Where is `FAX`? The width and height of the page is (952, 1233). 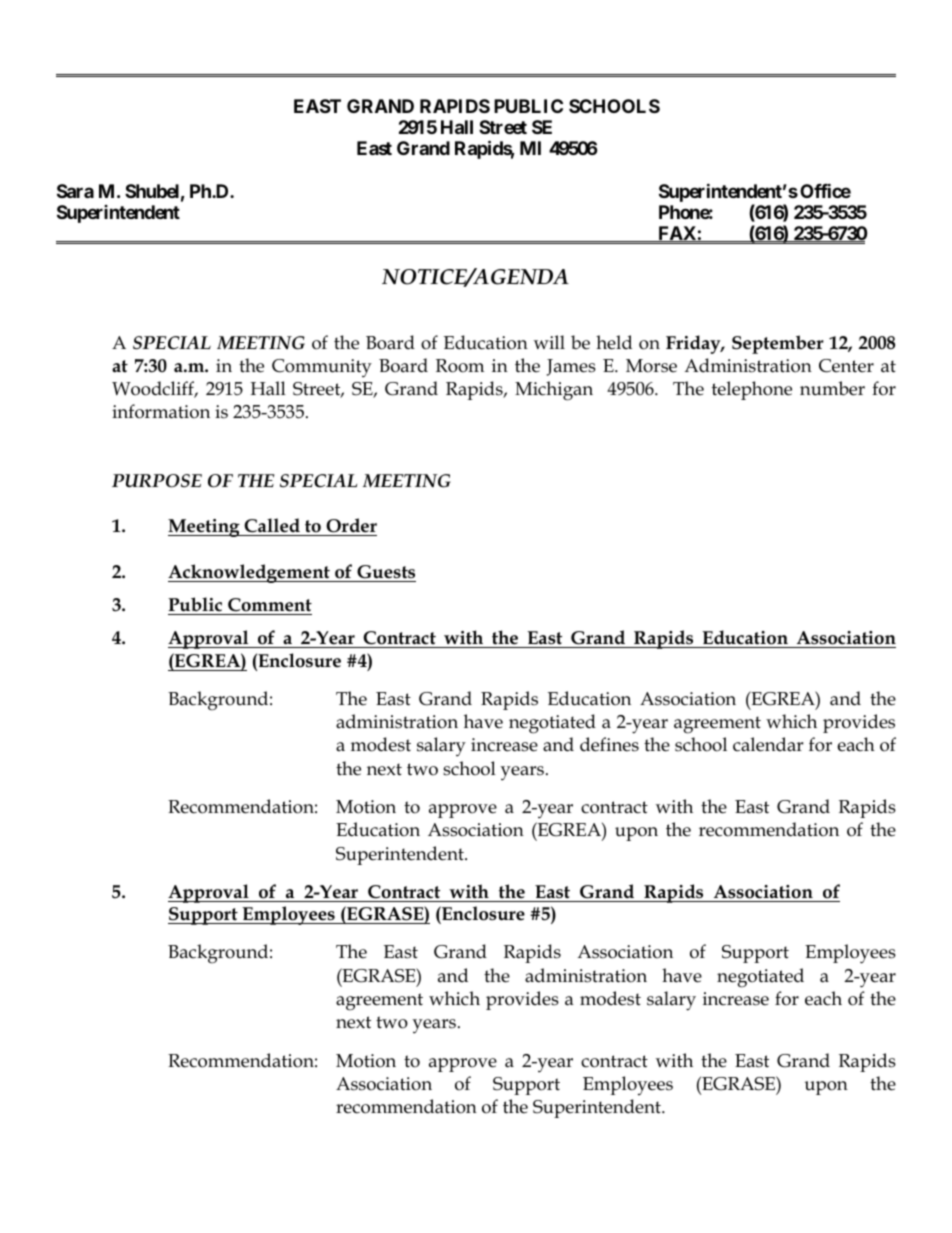
FAX is located at coordinates (677, 234).
